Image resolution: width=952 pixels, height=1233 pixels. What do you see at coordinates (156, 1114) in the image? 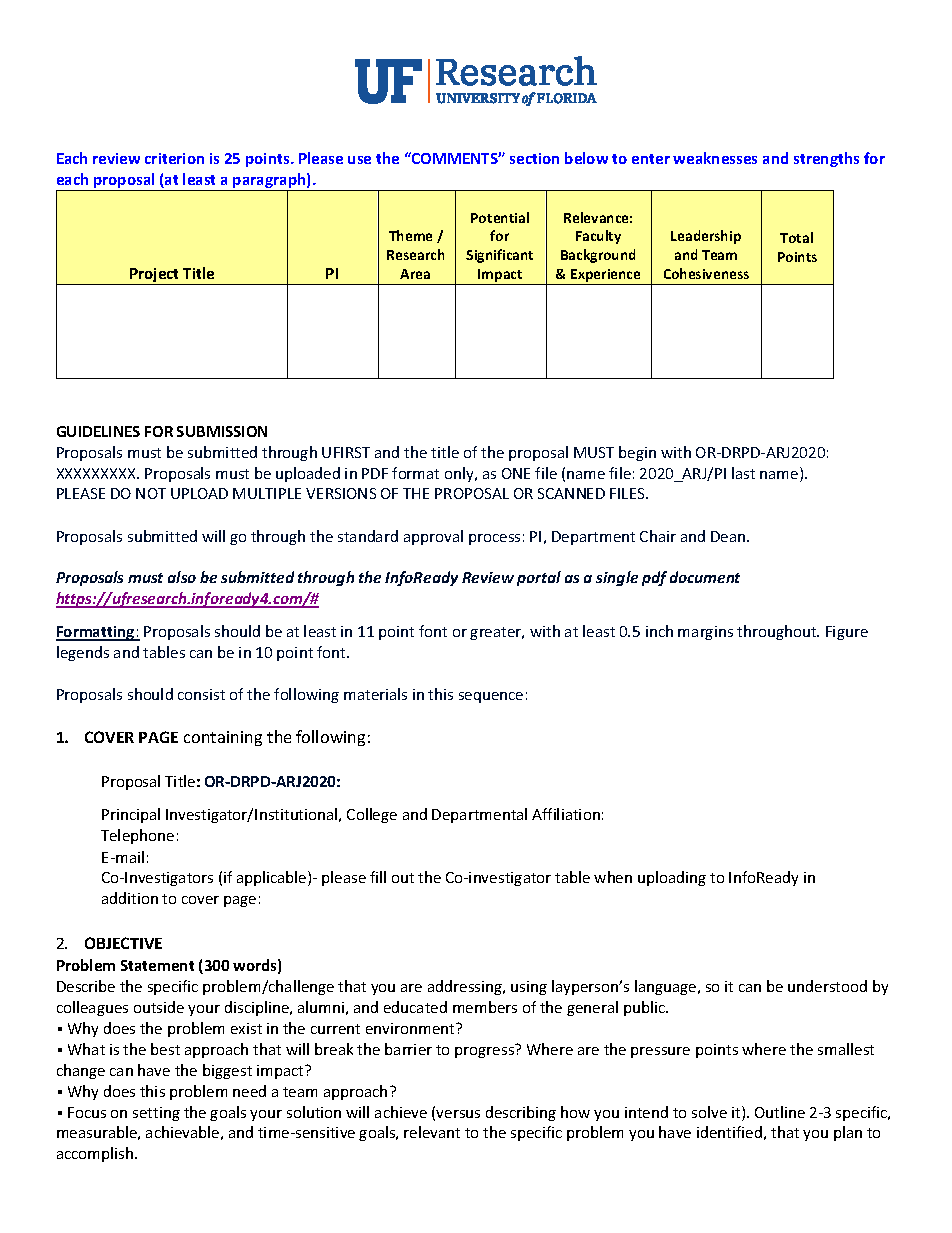
I see `setting` at bounding box center [156, 1114].
